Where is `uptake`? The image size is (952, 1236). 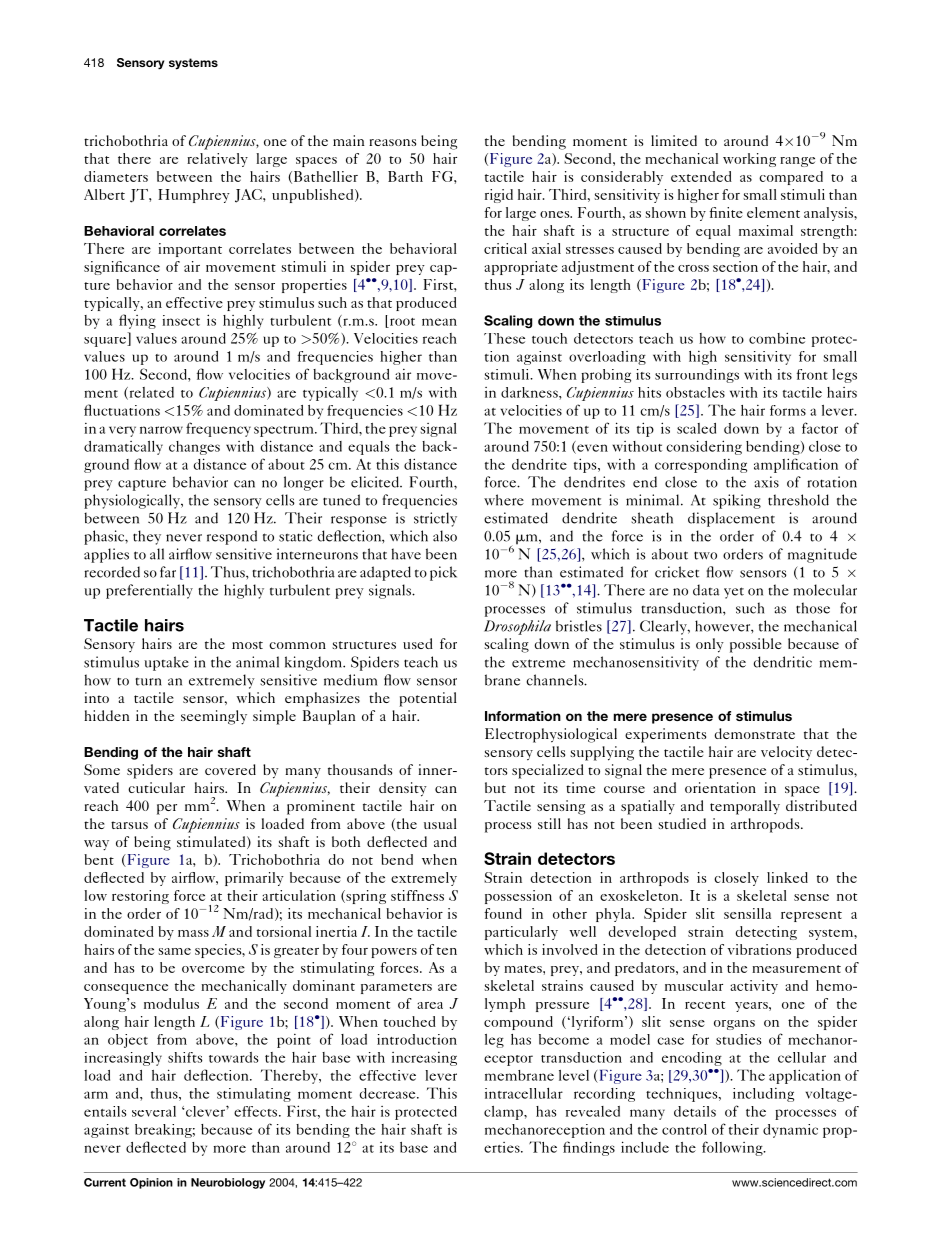
uptake is located at coordinates (166, 663).
